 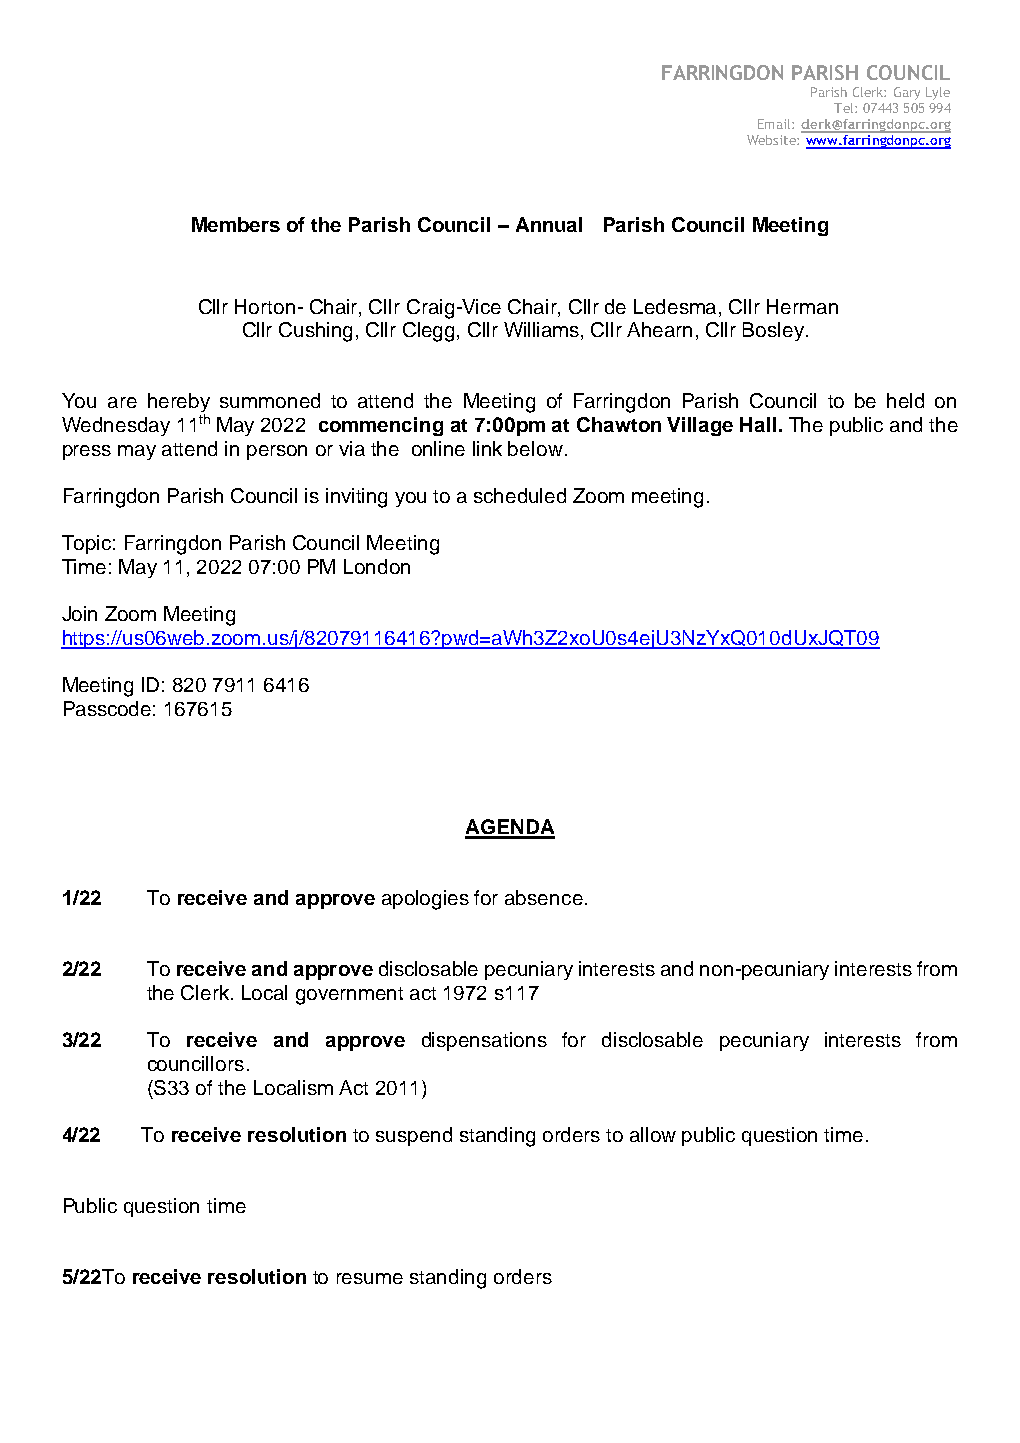 I want to click on Tel, so click(x=845, y=108).
